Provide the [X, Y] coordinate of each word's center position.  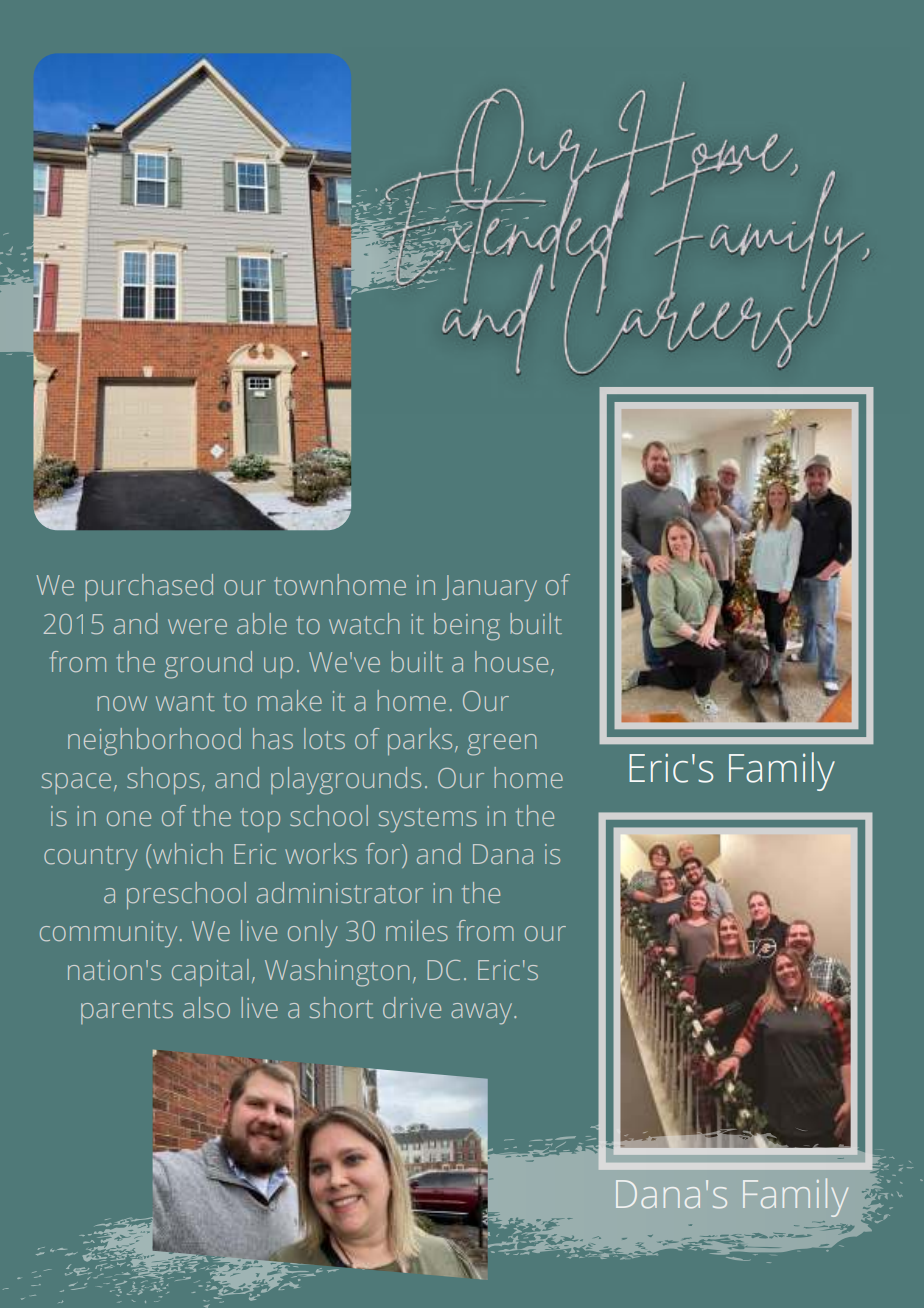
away [483, 1014]
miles [417, 930]
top [260, 820]
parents [127, 1012]
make [290, 700]
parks [420, 741]
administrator [340, 892]
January [489, 588]
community [108, 934]
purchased [149, 587]
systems [428, 820]
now [122, 703]
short [341, 1007]
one [129, 818]
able [262, 623]
